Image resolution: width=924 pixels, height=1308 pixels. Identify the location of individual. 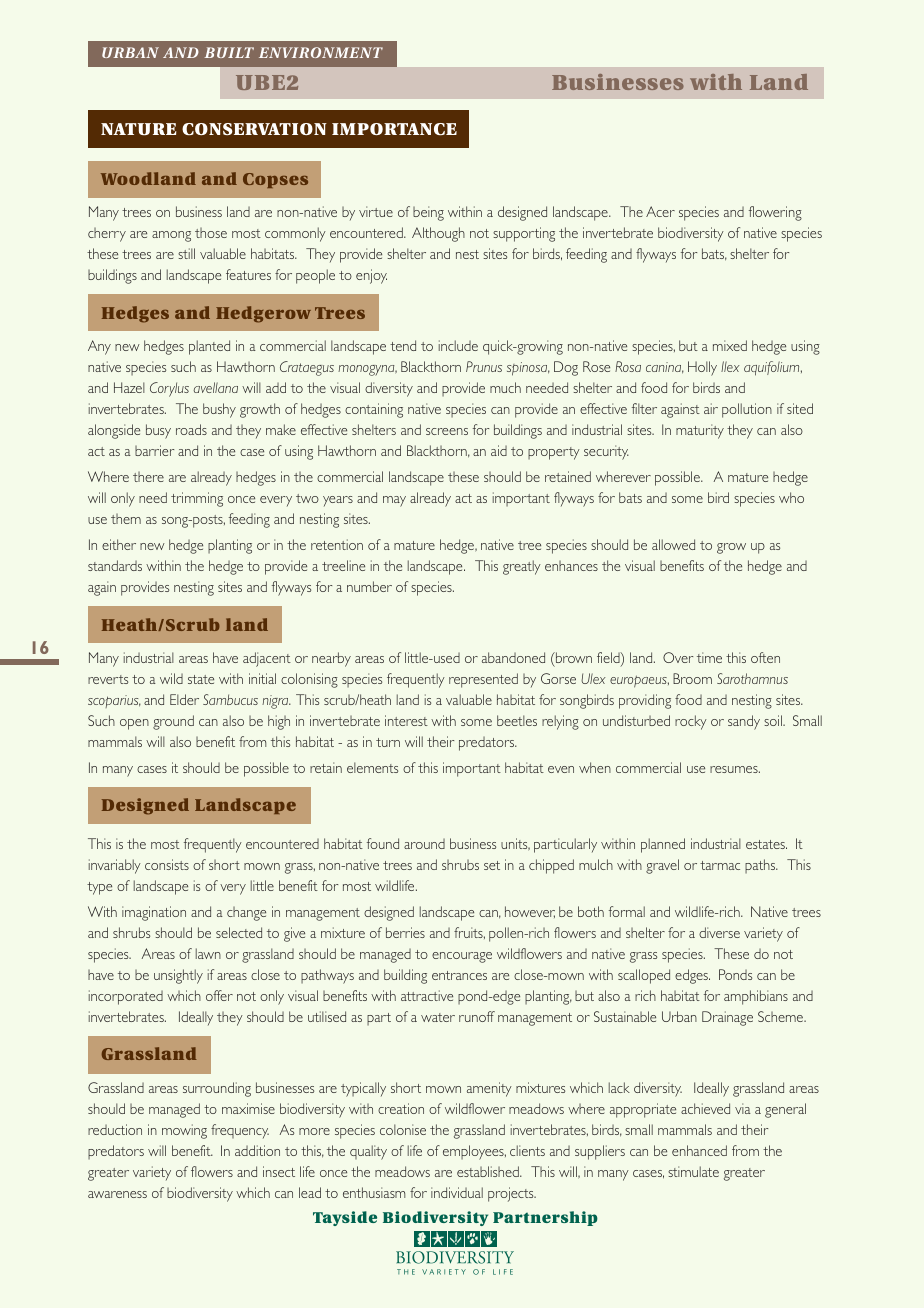
(457, 1192).
